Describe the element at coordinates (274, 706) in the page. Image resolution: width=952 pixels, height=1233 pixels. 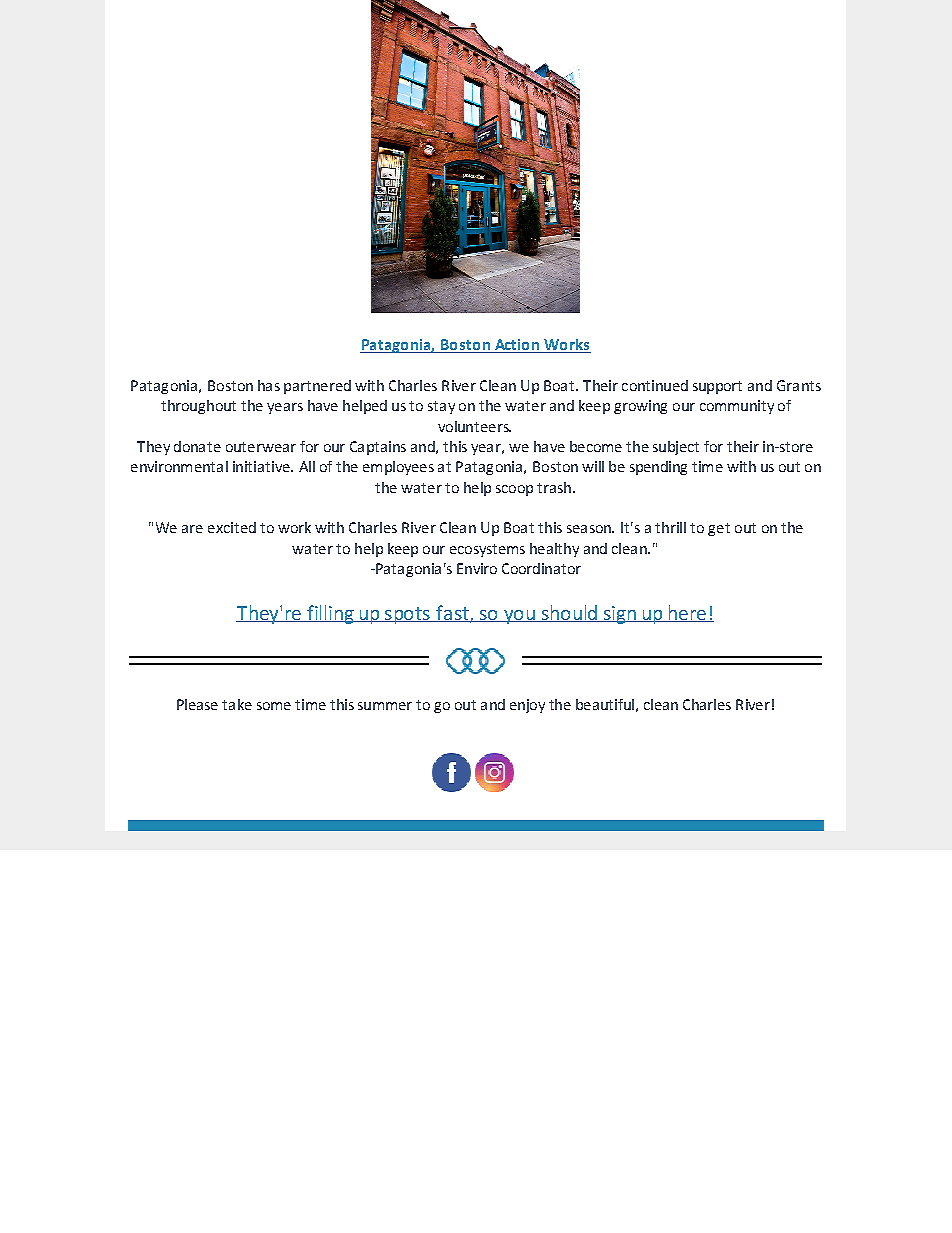
I see `some` at that location.
